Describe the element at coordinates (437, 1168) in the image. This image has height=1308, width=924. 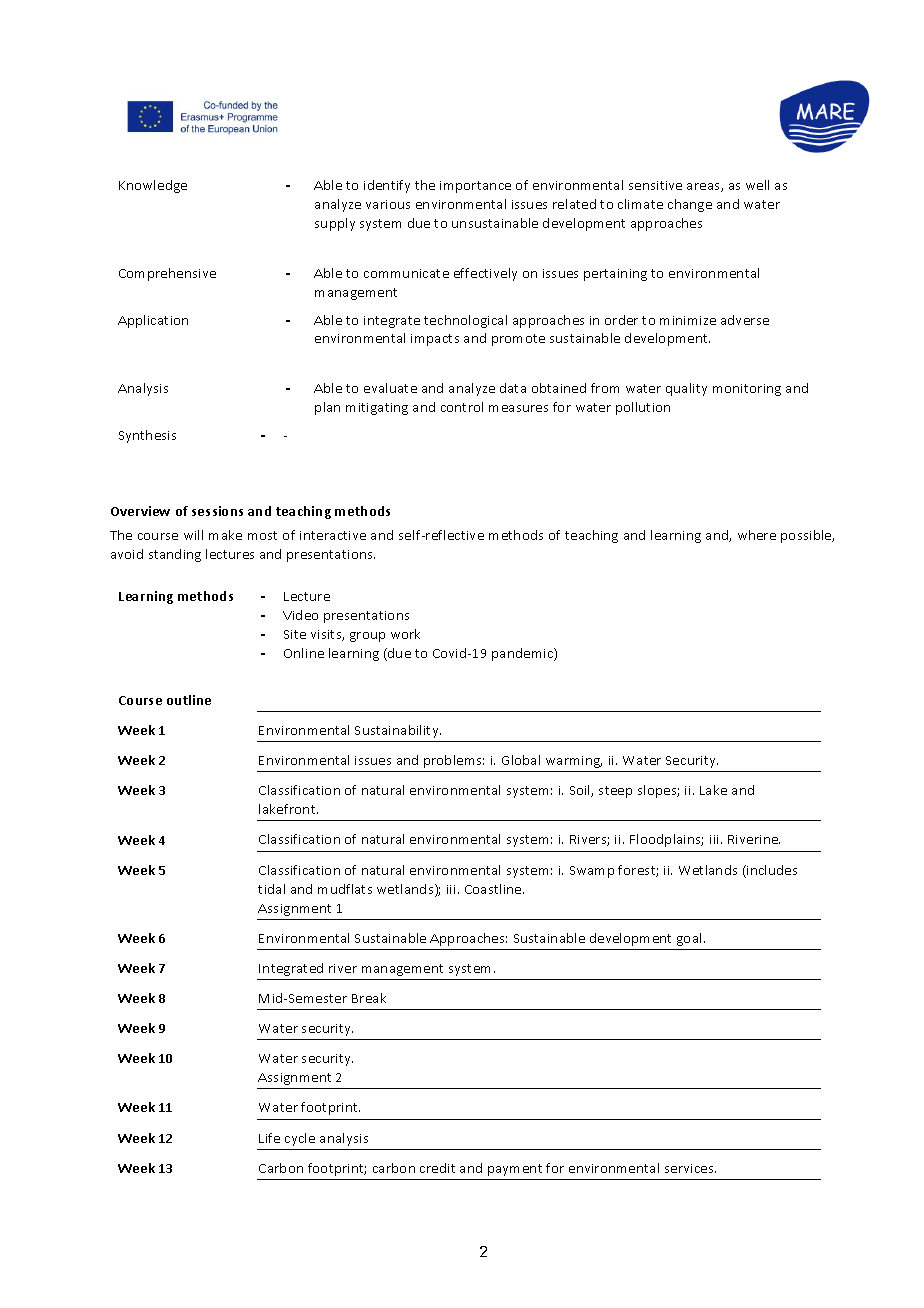
I see `credit` at that location.
